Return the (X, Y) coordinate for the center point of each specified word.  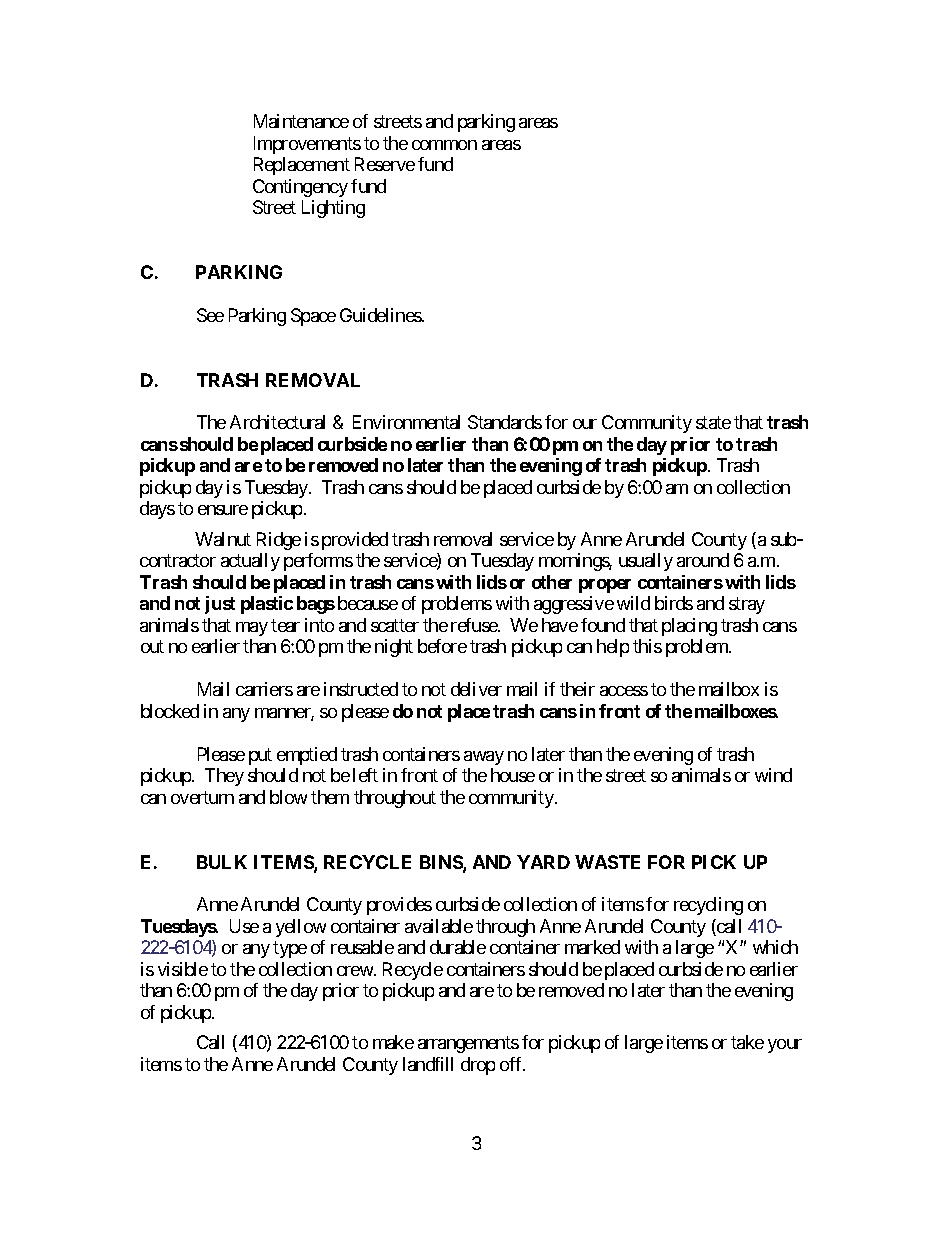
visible (183, 969)
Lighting (333, 209)
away (484, 758)
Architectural (277, 422)
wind (773, 775)
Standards (505, 422)
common (444, 145)
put (260, 756)
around (703, 560)
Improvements (307, 145)
